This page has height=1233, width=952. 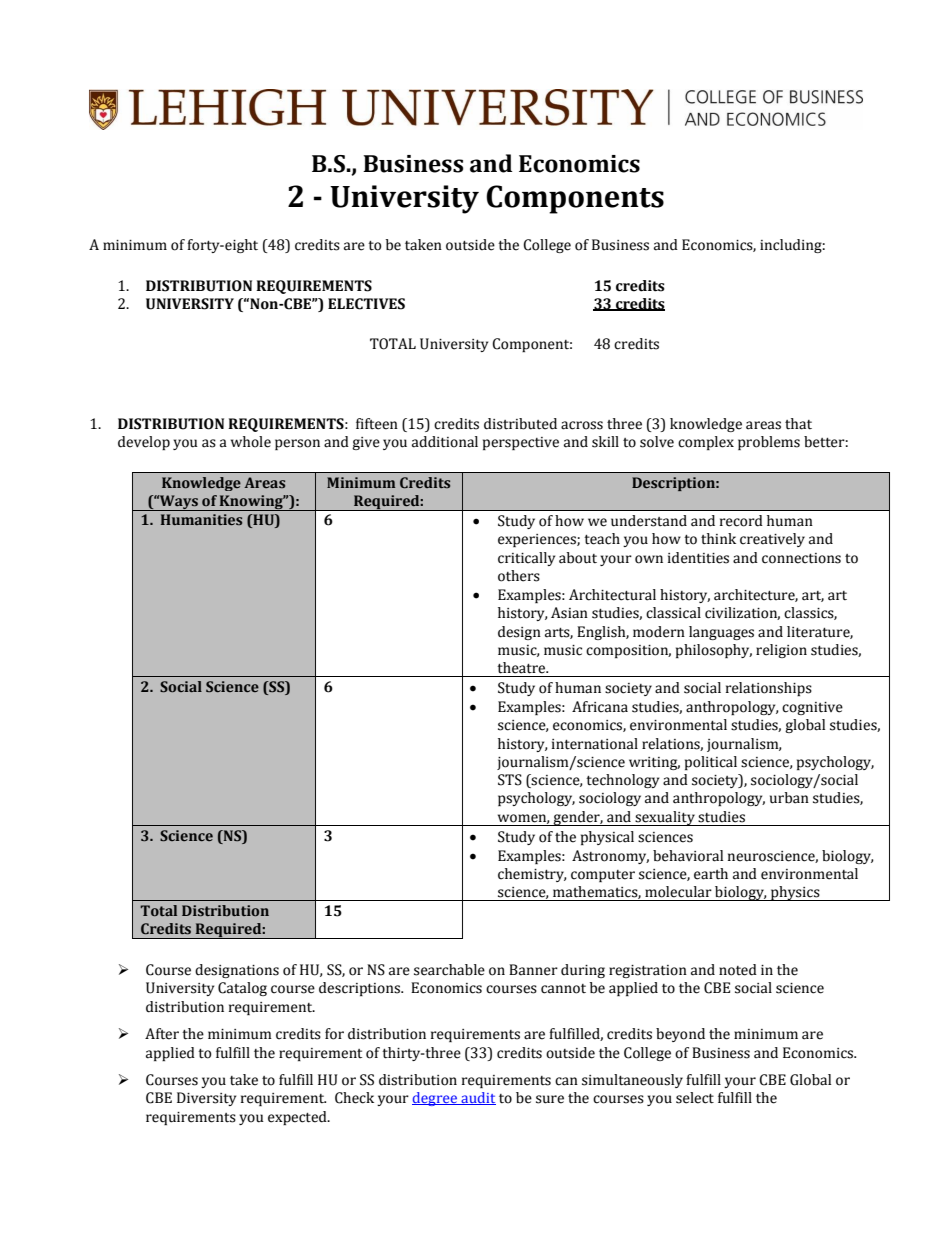 I want to click on STS, so click(x=510, y=780).
